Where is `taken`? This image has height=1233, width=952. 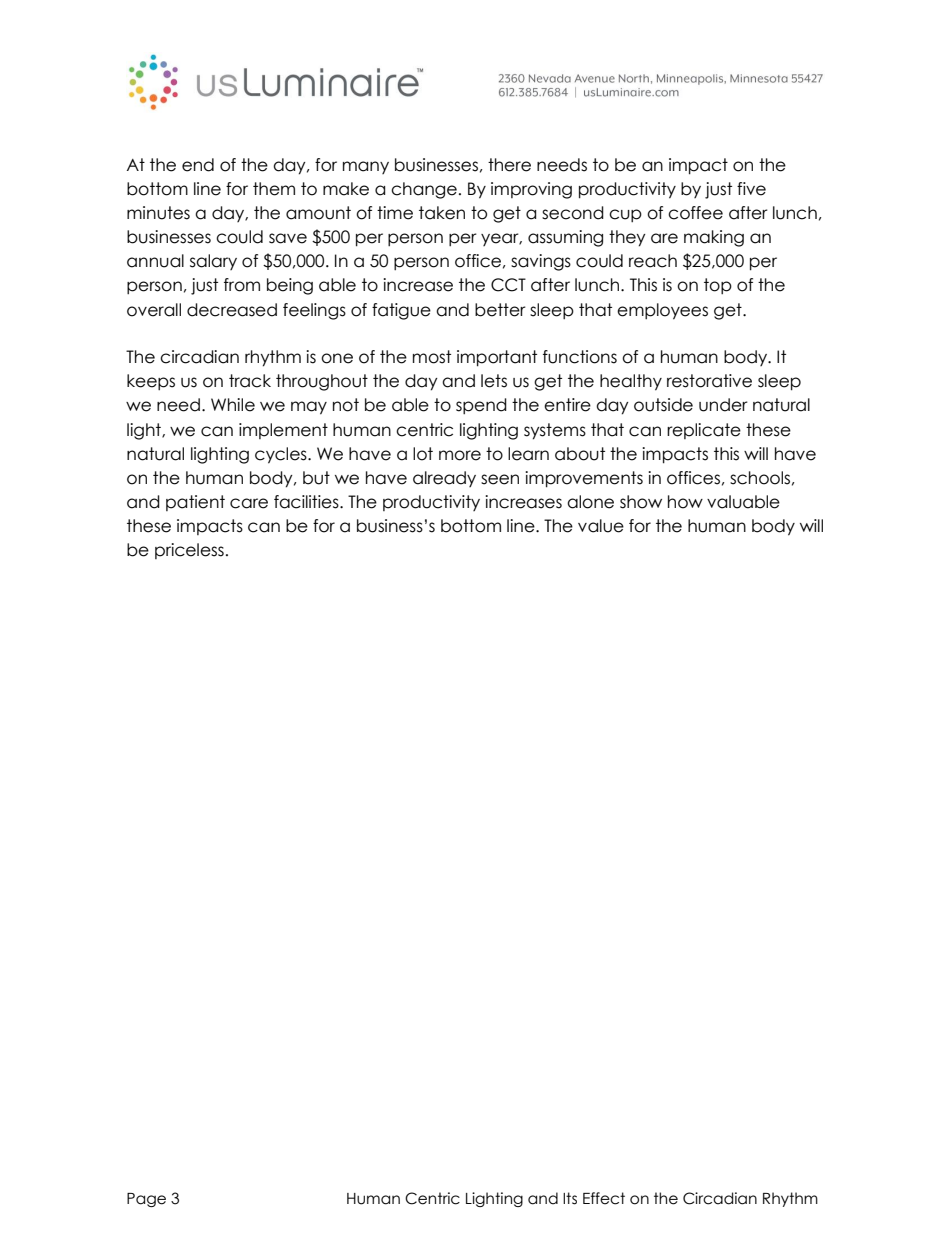 taken is located at coordinates (442, 213).
